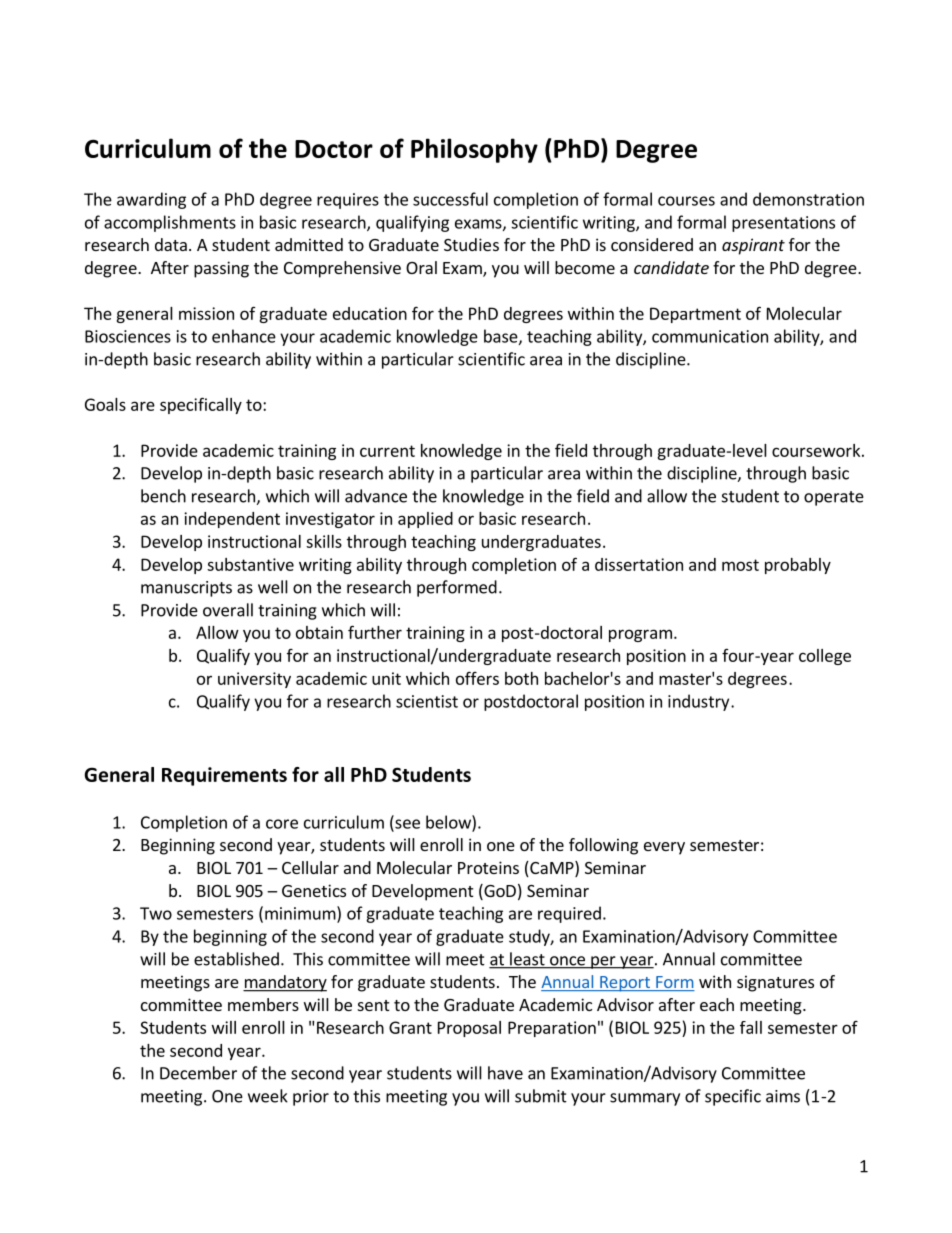 The height and width of the page is (1233, 952). What do you see at coordinates (450, 199) in the page?
I see `successful` at bounding box center [450, 199].
